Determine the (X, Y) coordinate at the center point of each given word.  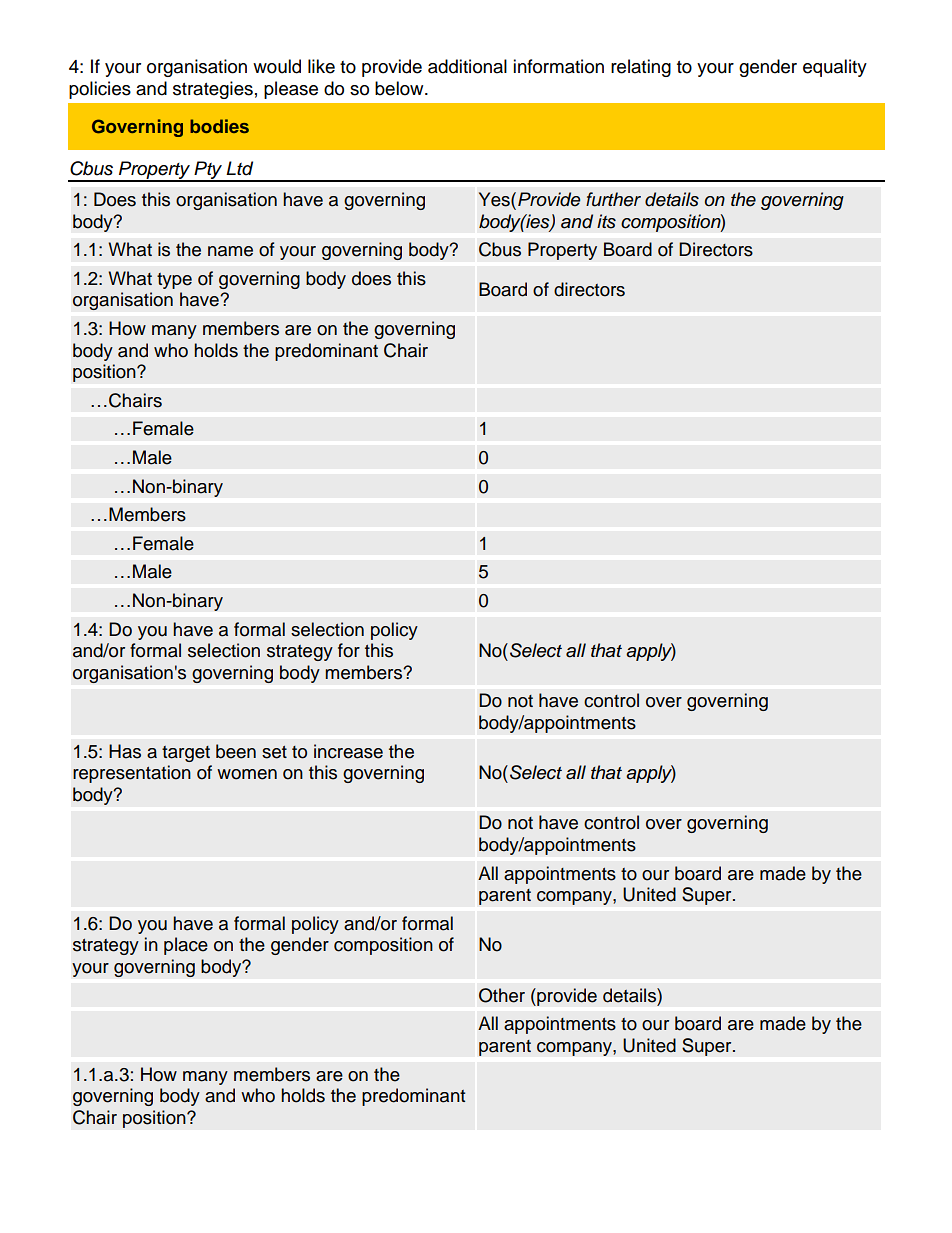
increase (348, 751)
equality (835, 68)
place (186, 946)
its (606, 221)
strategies (213, 90)
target (186, 754)
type (174, 281)
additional (467, 66)
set (274, 752)
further (613, 199)
